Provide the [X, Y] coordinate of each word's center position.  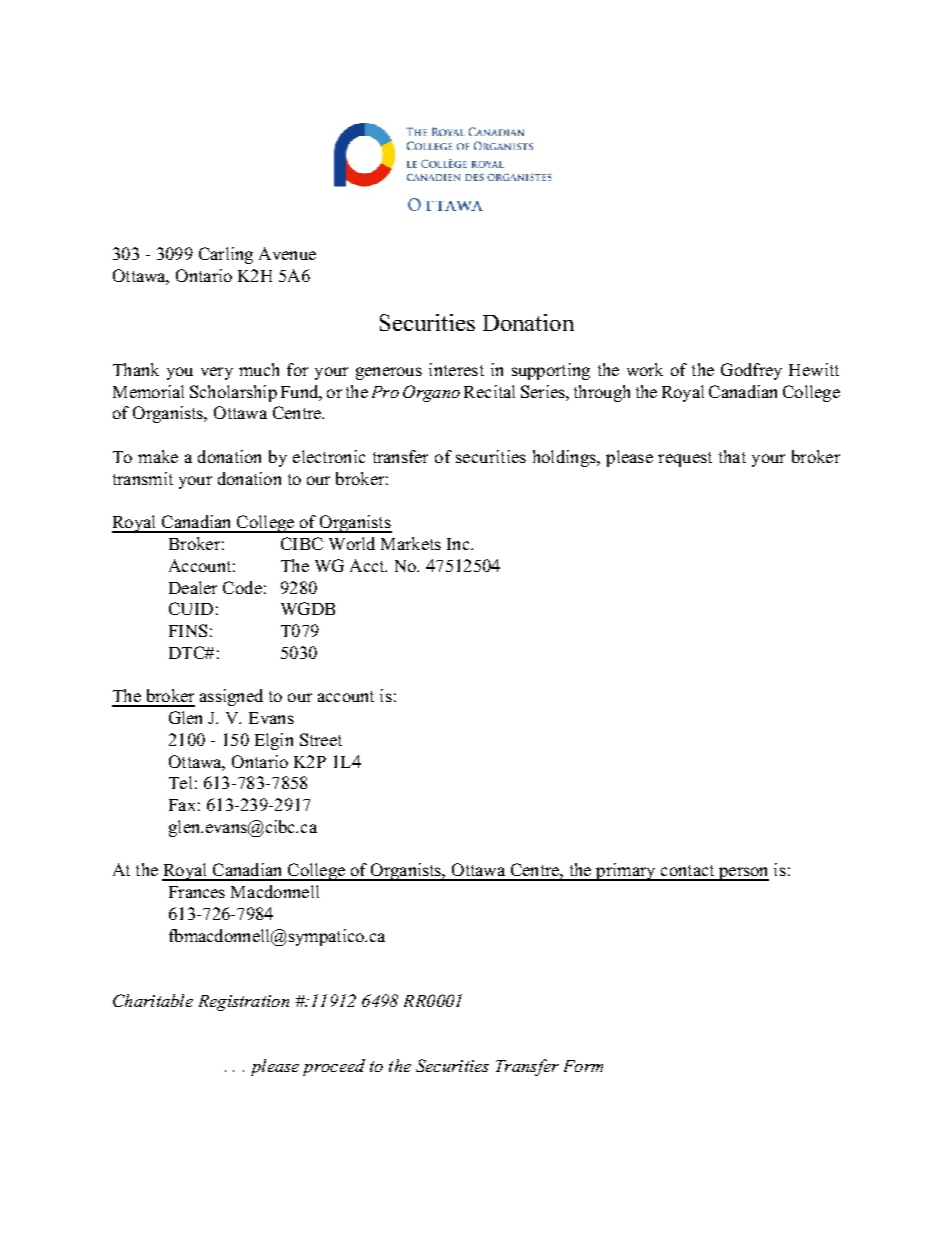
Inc [459, 544]
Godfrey [751, 371]
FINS [188, 630]
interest [456, 369]
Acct [368, 565]
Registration [244, 1003]
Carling [226, 255]
